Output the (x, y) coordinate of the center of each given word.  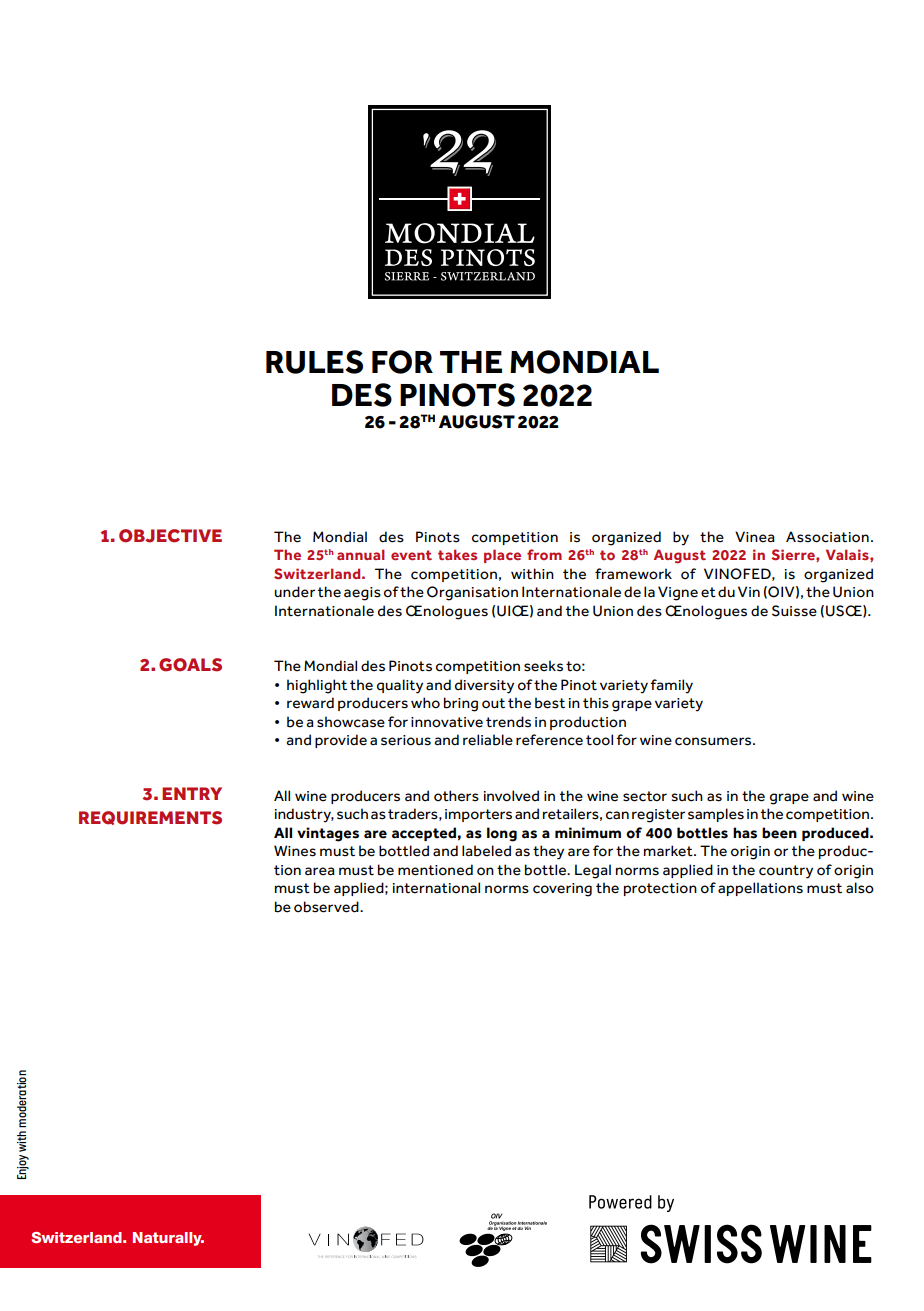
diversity (484, 686)
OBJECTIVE (170, 536)
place (502, 556)
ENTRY (192, 793)
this (596, 703)
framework (633, 574)
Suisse (794, 611)
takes (457, 554)
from (544, 554)
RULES (314, 362)
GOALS (190, 665)
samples (716, 815)
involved (511, 796)
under (294, 592)
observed (327, 907)
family (671, 686)
